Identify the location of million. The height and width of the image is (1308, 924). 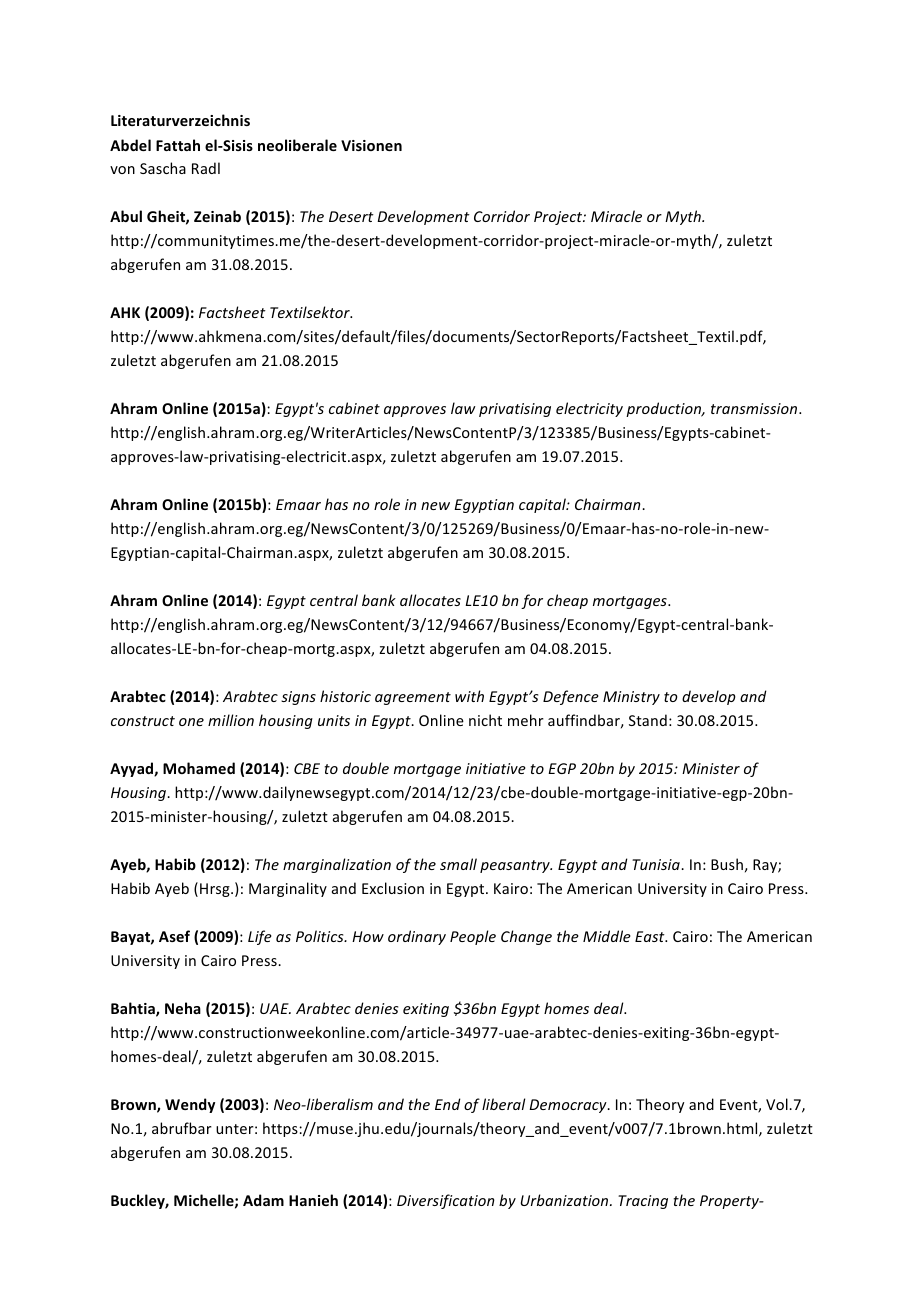
(231, 720).
